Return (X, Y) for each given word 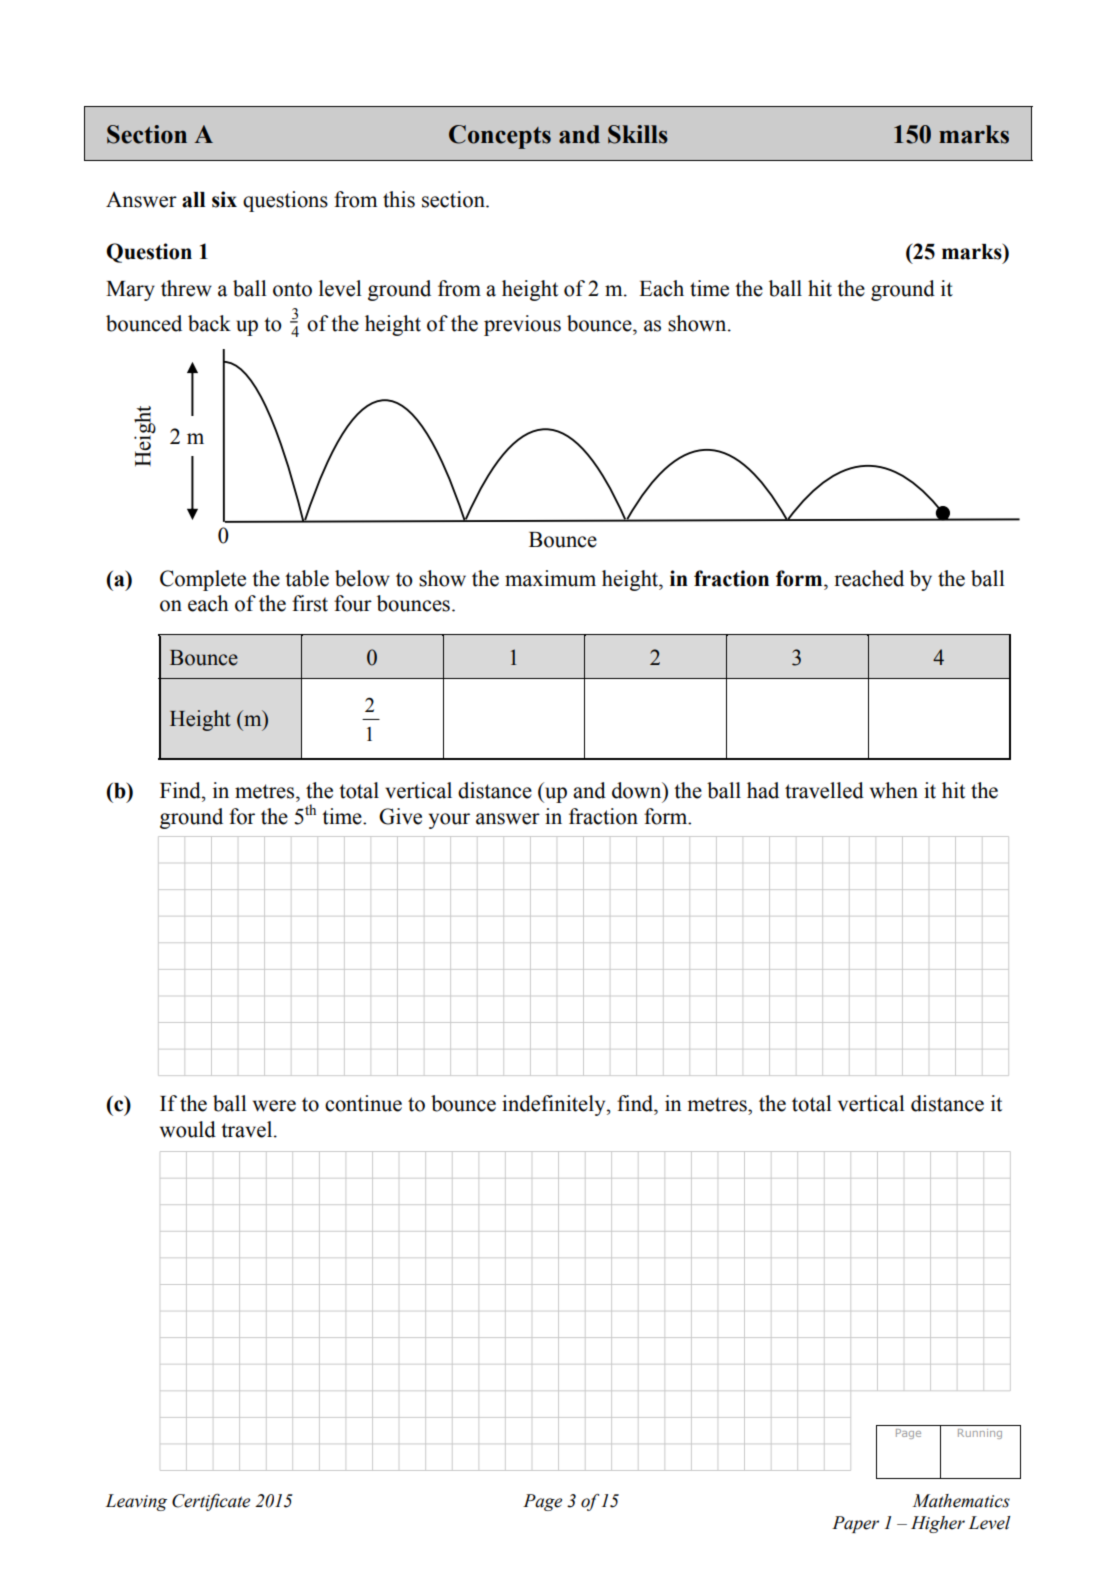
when (894, 790)
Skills (638, 134)
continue (363, 1103)
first (310, 603)
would (188, 1129)
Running (980, 1434)
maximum (550, 578)
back (209, 323)
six (224, 199)
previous (522, 325)
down (638, 790)
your (449, 821)
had (763, 790)
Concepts (500, 137)
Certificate (211, 1502)
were (274, 1106)
